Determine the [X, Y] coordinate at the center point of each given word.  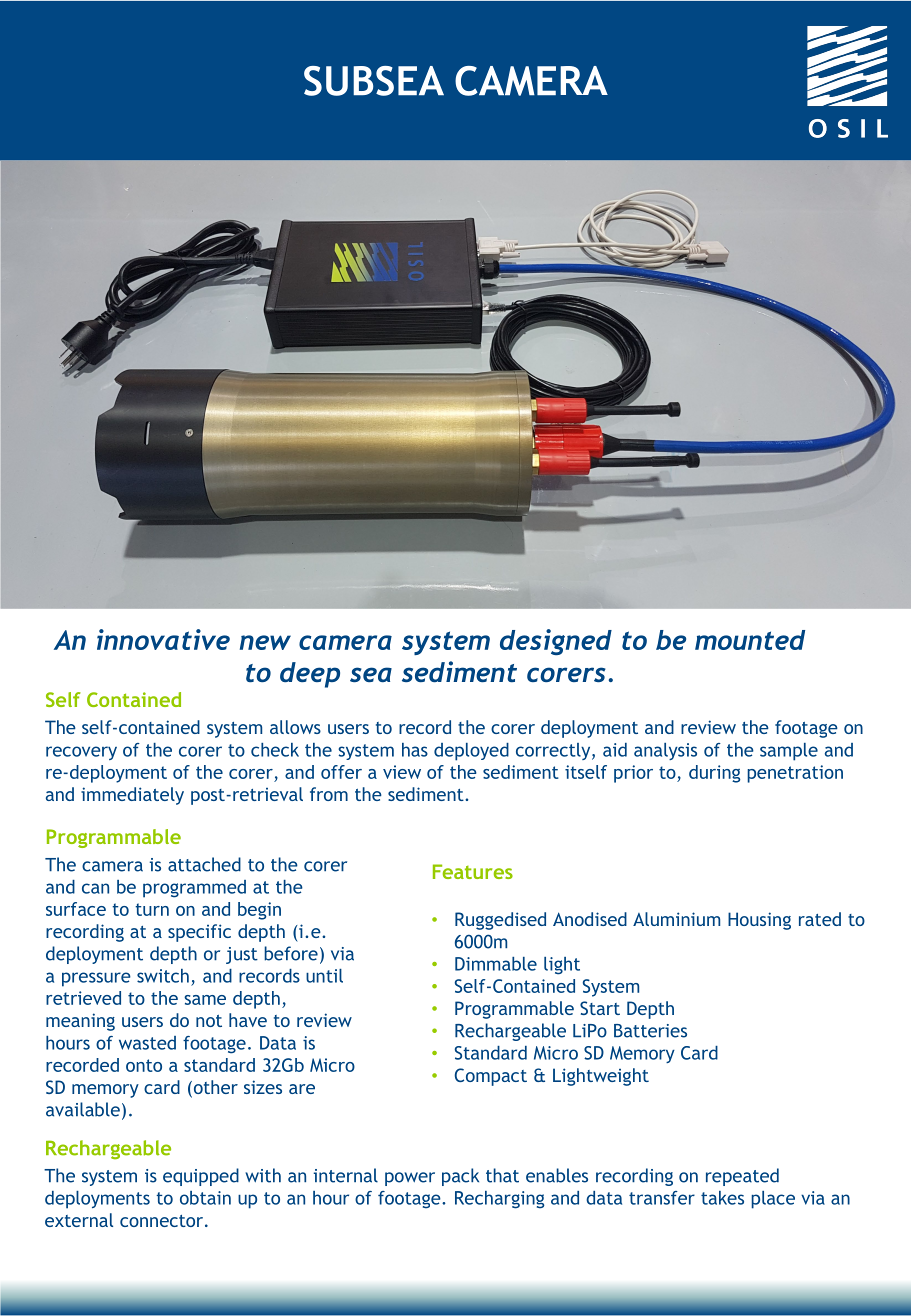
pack [460, 1177]
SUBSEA [374, 81]
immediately [132, 796]
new [265, 642]
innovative [163, 639]
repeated [742, 1177]
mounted [750, 640]
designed [556, 642]
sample [789, 752]
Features [473, 871]
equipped [201, 1177]
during [714, 774]
